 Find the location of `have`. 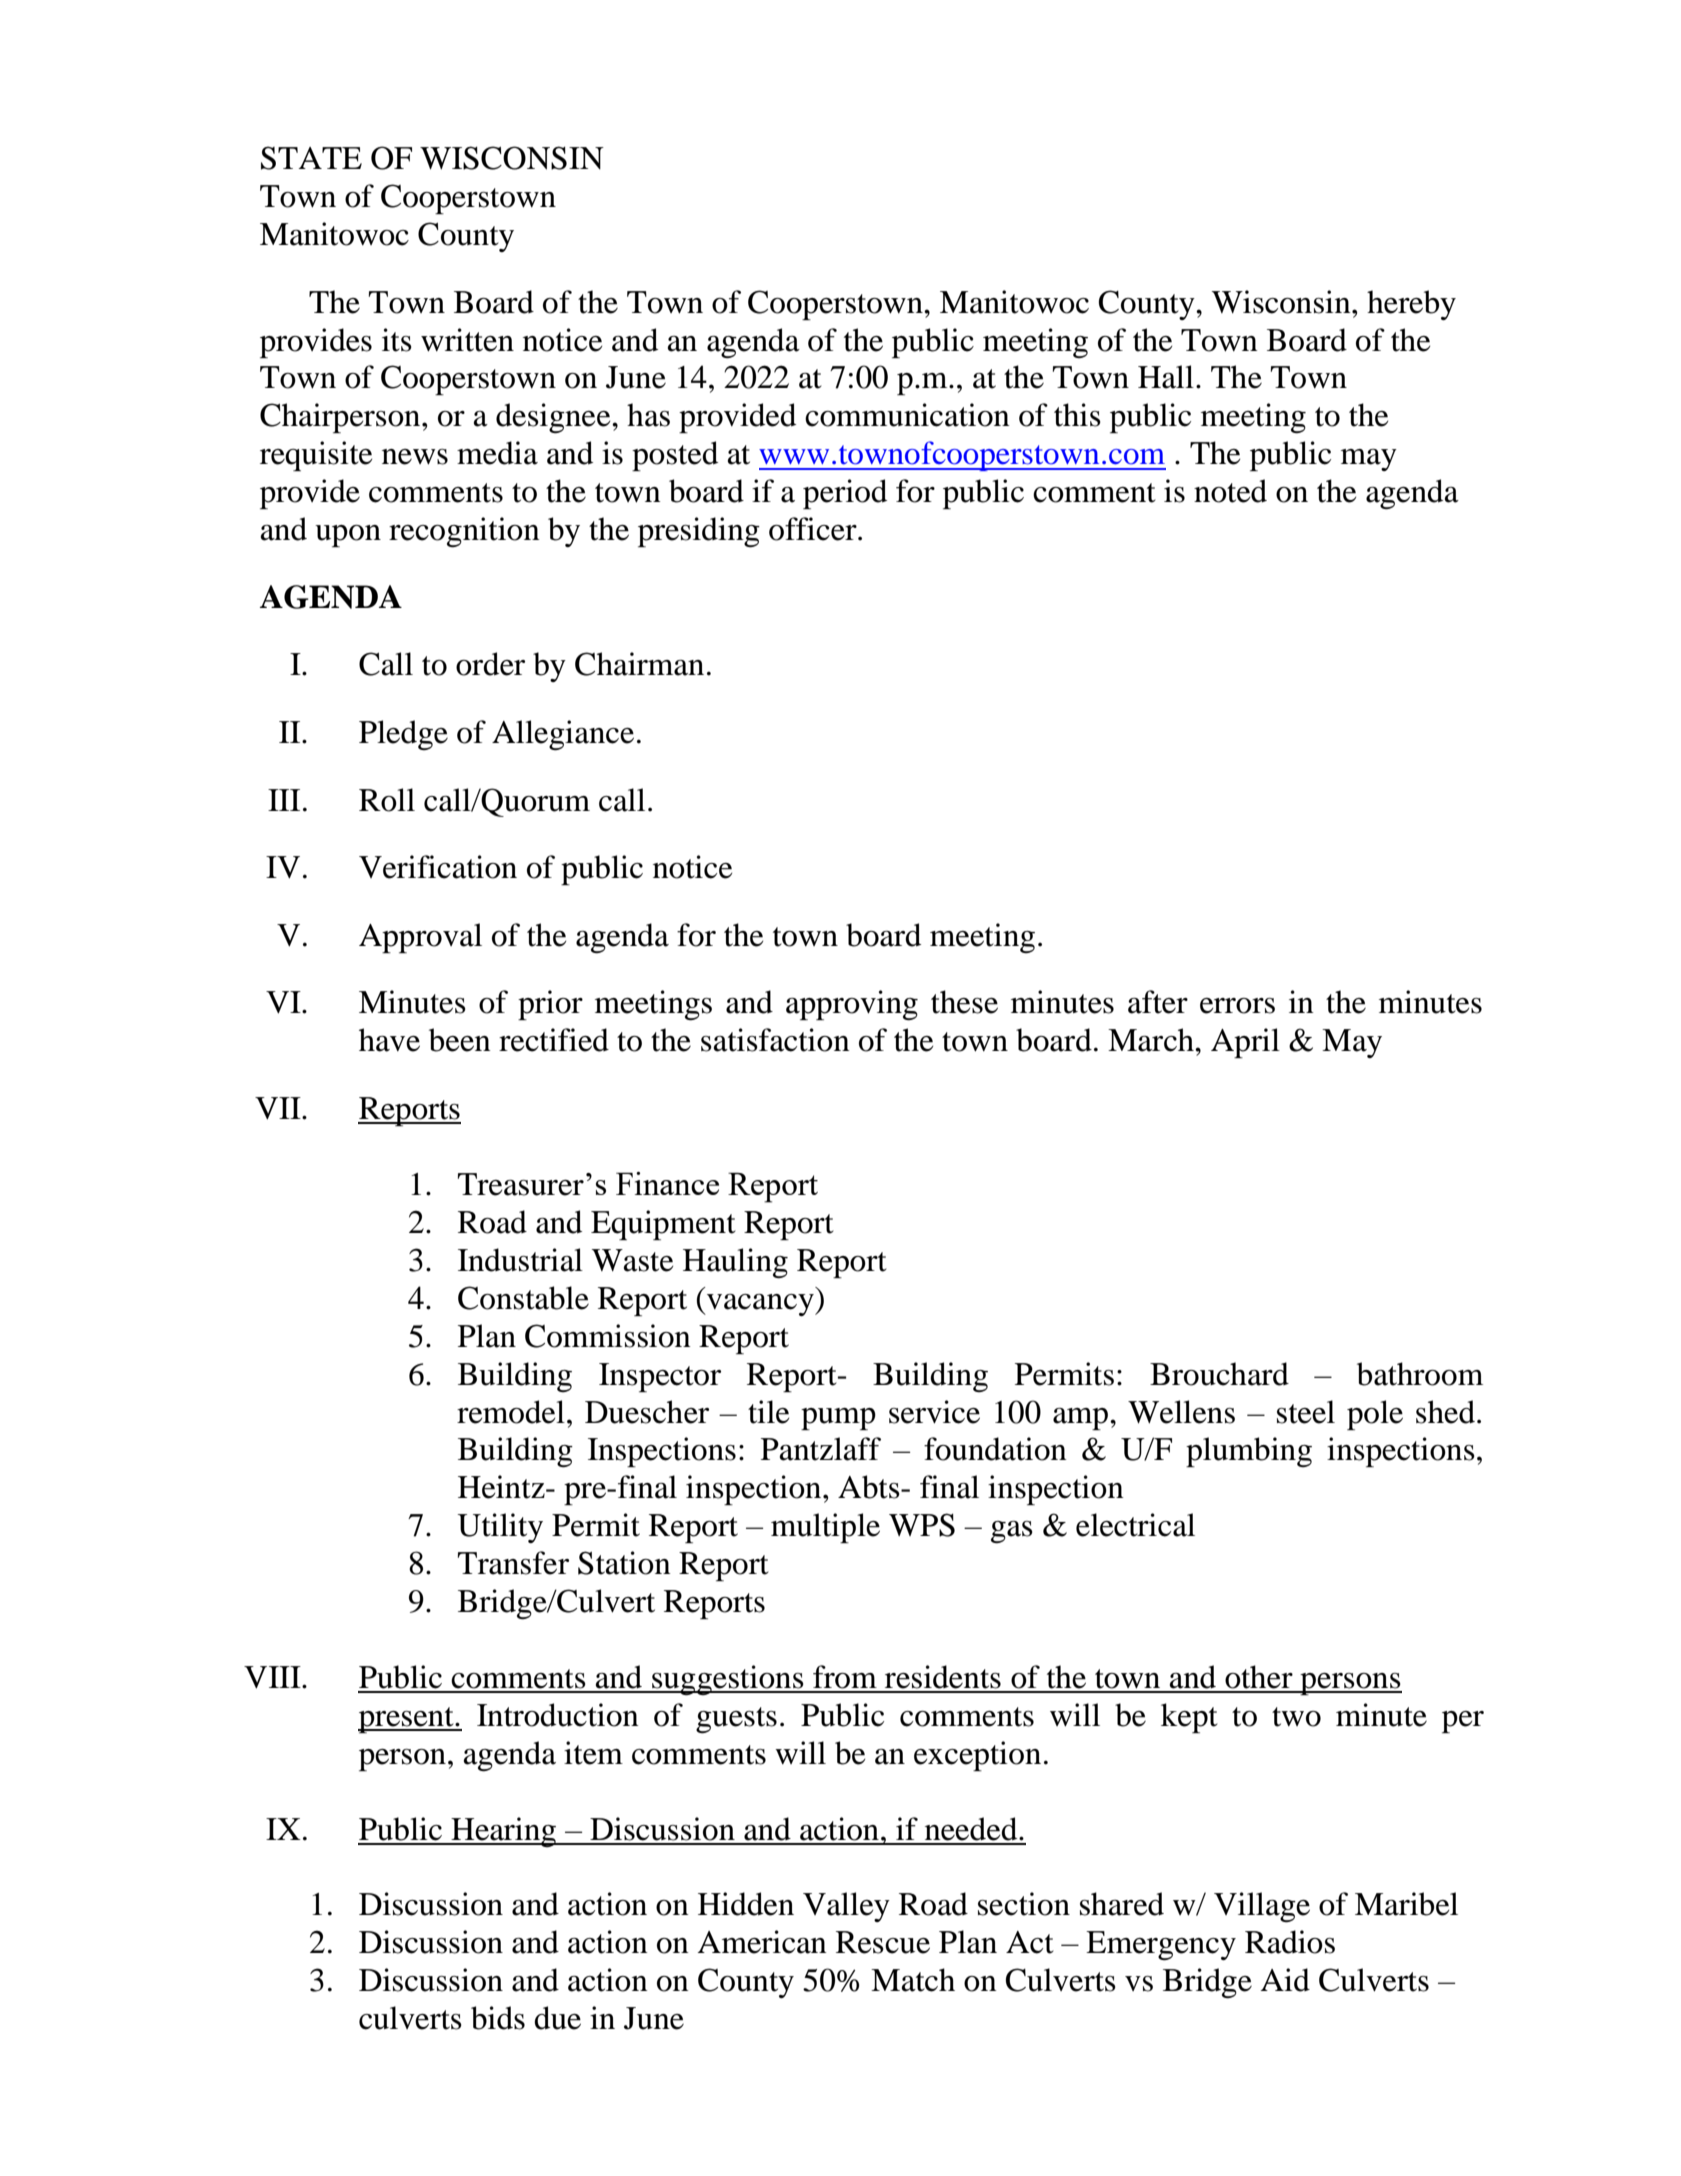

have is located at coordinates (389, 1040).
